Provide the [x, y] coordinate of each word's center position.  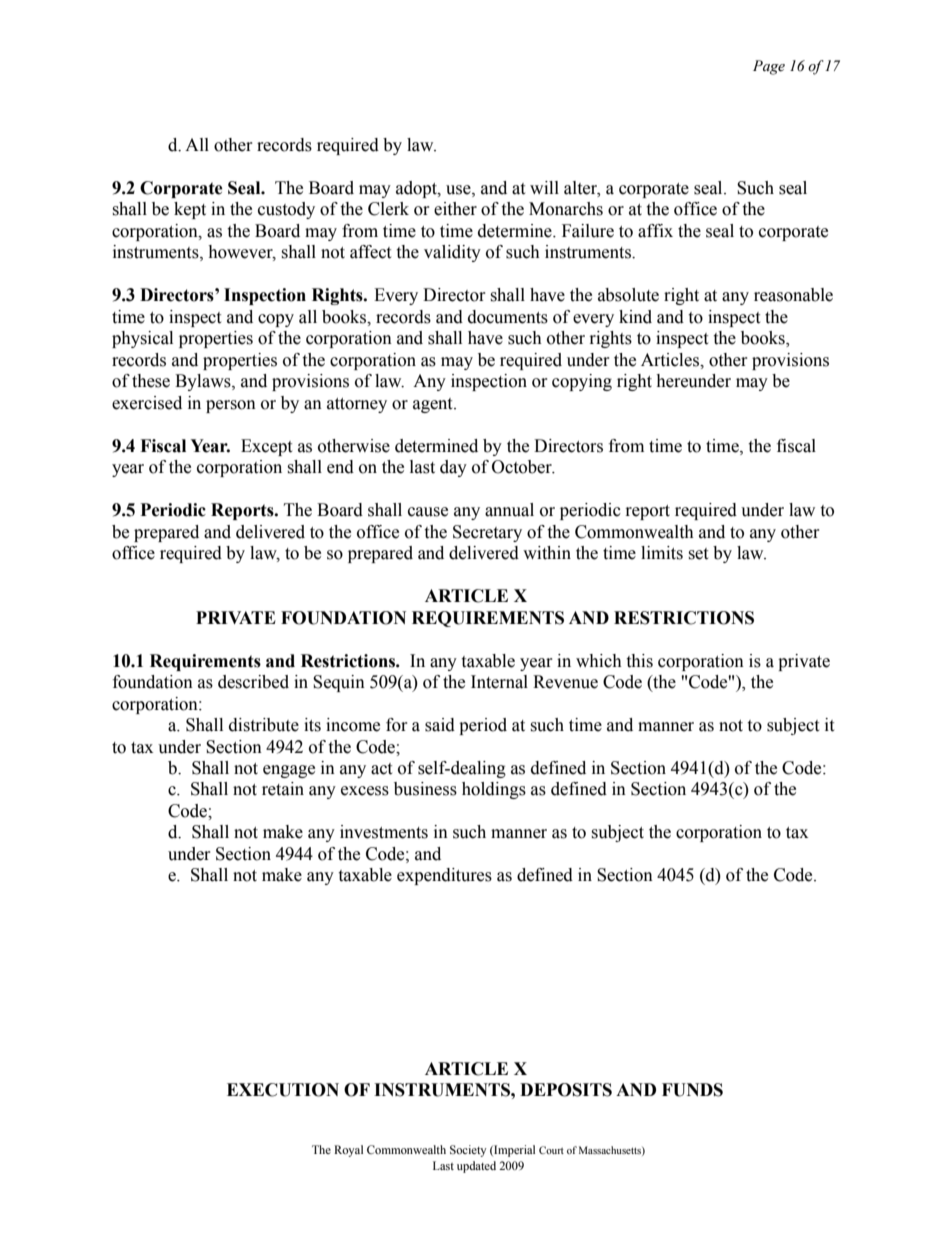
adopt [417, 189]
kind [635, 317]
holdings [494, 790]
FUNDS [692, 1090]
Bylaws [204, 382]
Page [769, 67]
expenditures [444, 876]
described [253, 682]
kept [190, 210]
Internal [499, 682]
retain [283, 789]
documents [508, 317]
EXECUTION [283, 1090]
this [639, 661]
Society [468, 1151]
